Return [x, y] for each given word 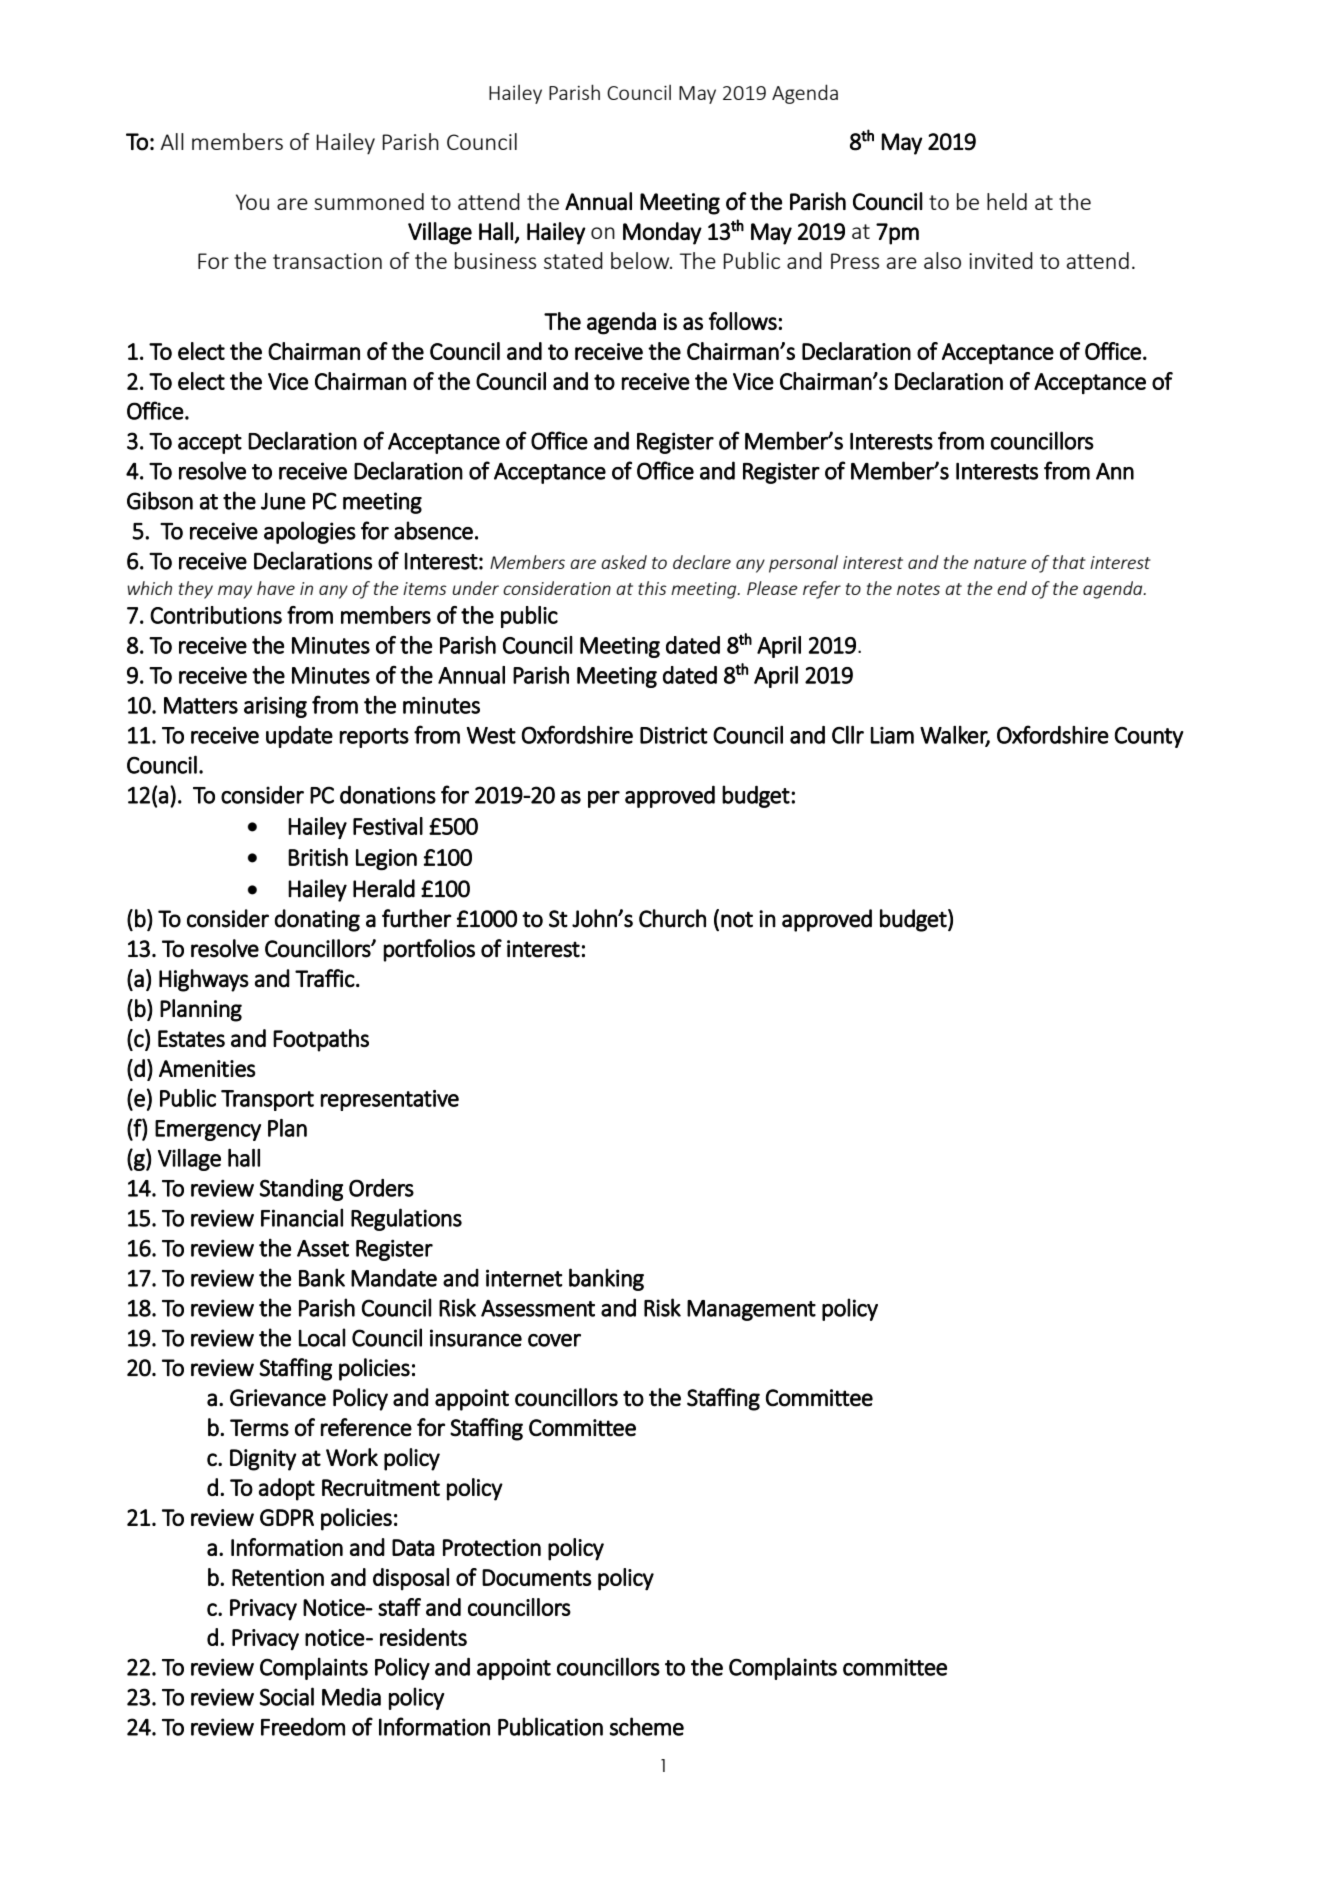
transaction [327, 261]
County [1149, 737]
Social [287, 1696]
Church [672, 918]
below [641, 260]
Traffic [325, 978]
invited [1001, 260]
